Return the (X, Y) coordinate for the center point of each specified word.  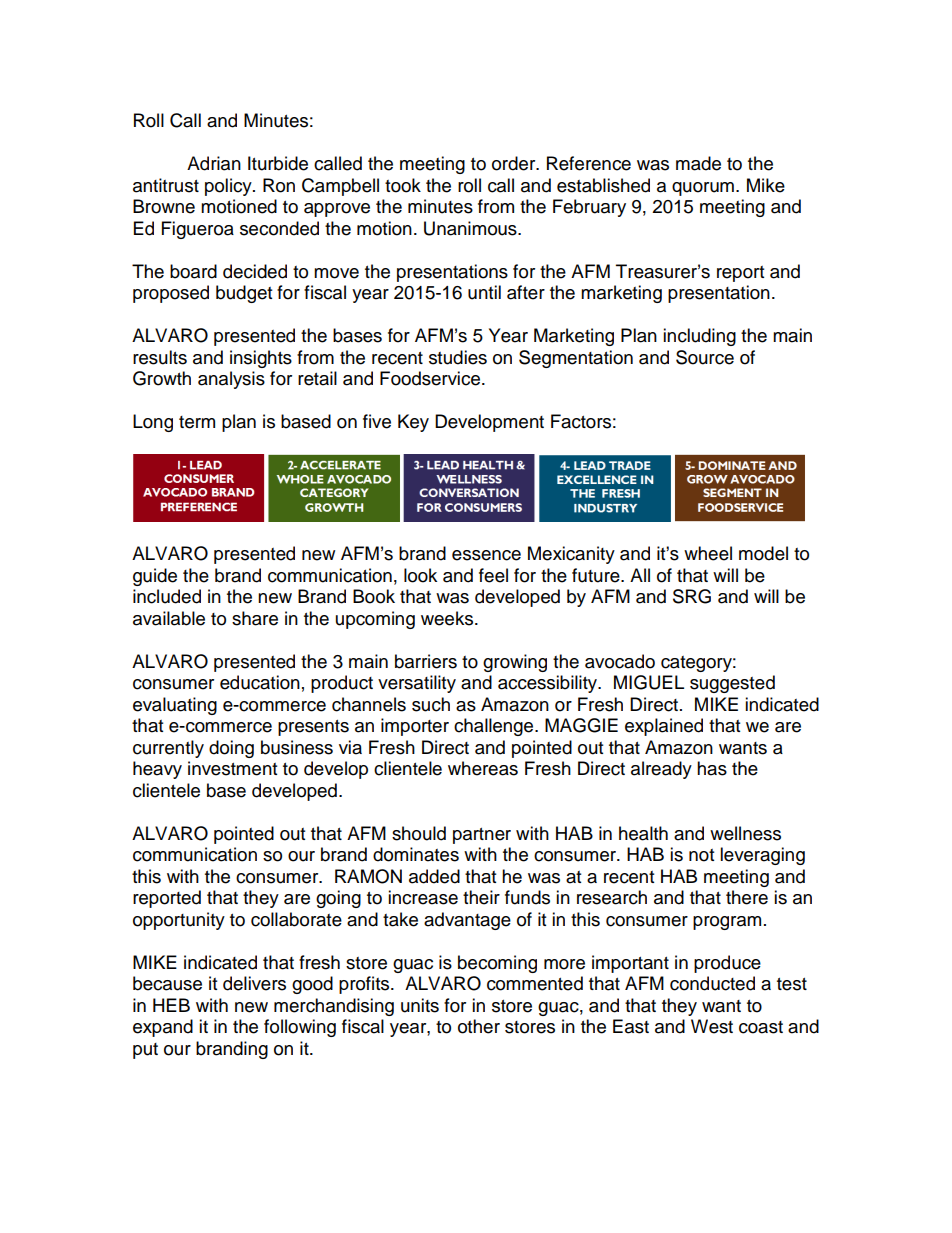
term (197, 422)
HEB (171, 1005)
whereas (483, 768)
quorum (703, 189)
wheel (708, 553)
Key (413, 423)
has (712, 768)
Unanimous (471, 228)
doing (231, 749)
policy (229, 187)
